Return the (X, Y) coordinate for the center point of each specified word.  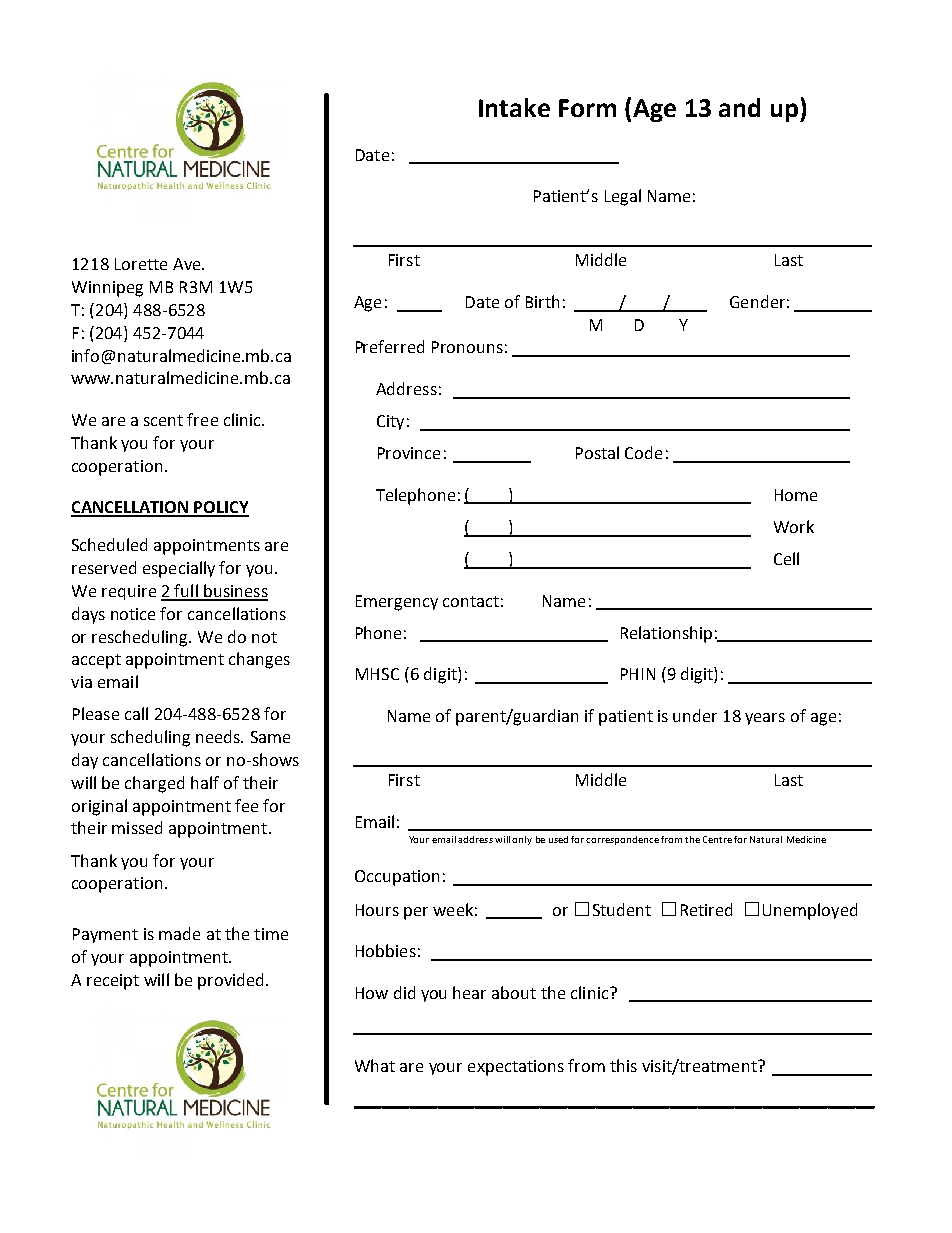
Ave (188, 264)
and (739, 107)
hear (469, 992)
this (623, 1065)
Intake (514, 107)
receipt (113, 982)
